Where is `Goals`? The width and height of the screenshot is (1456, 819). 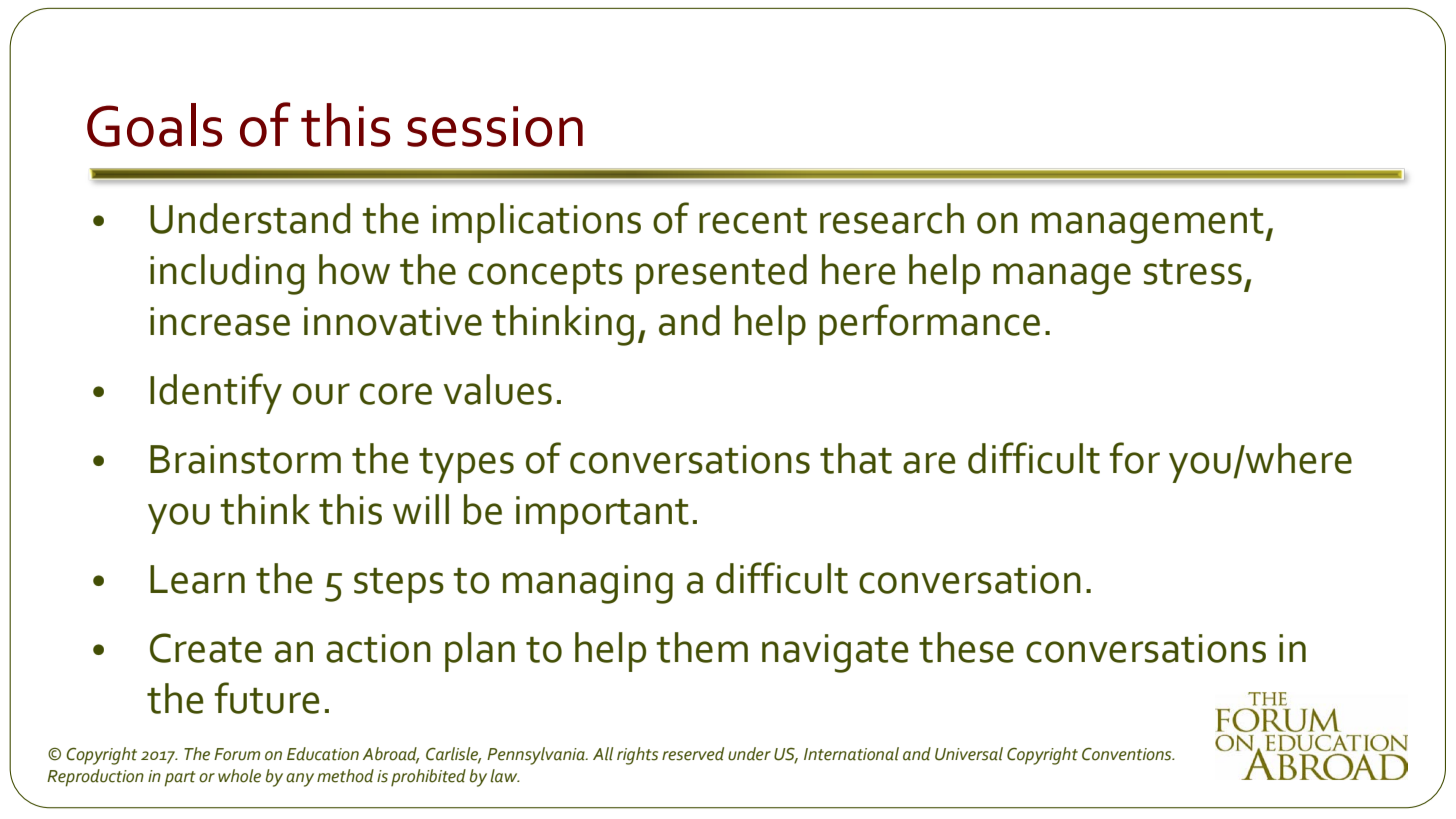 Goals is located at coordinates (154, 125).
